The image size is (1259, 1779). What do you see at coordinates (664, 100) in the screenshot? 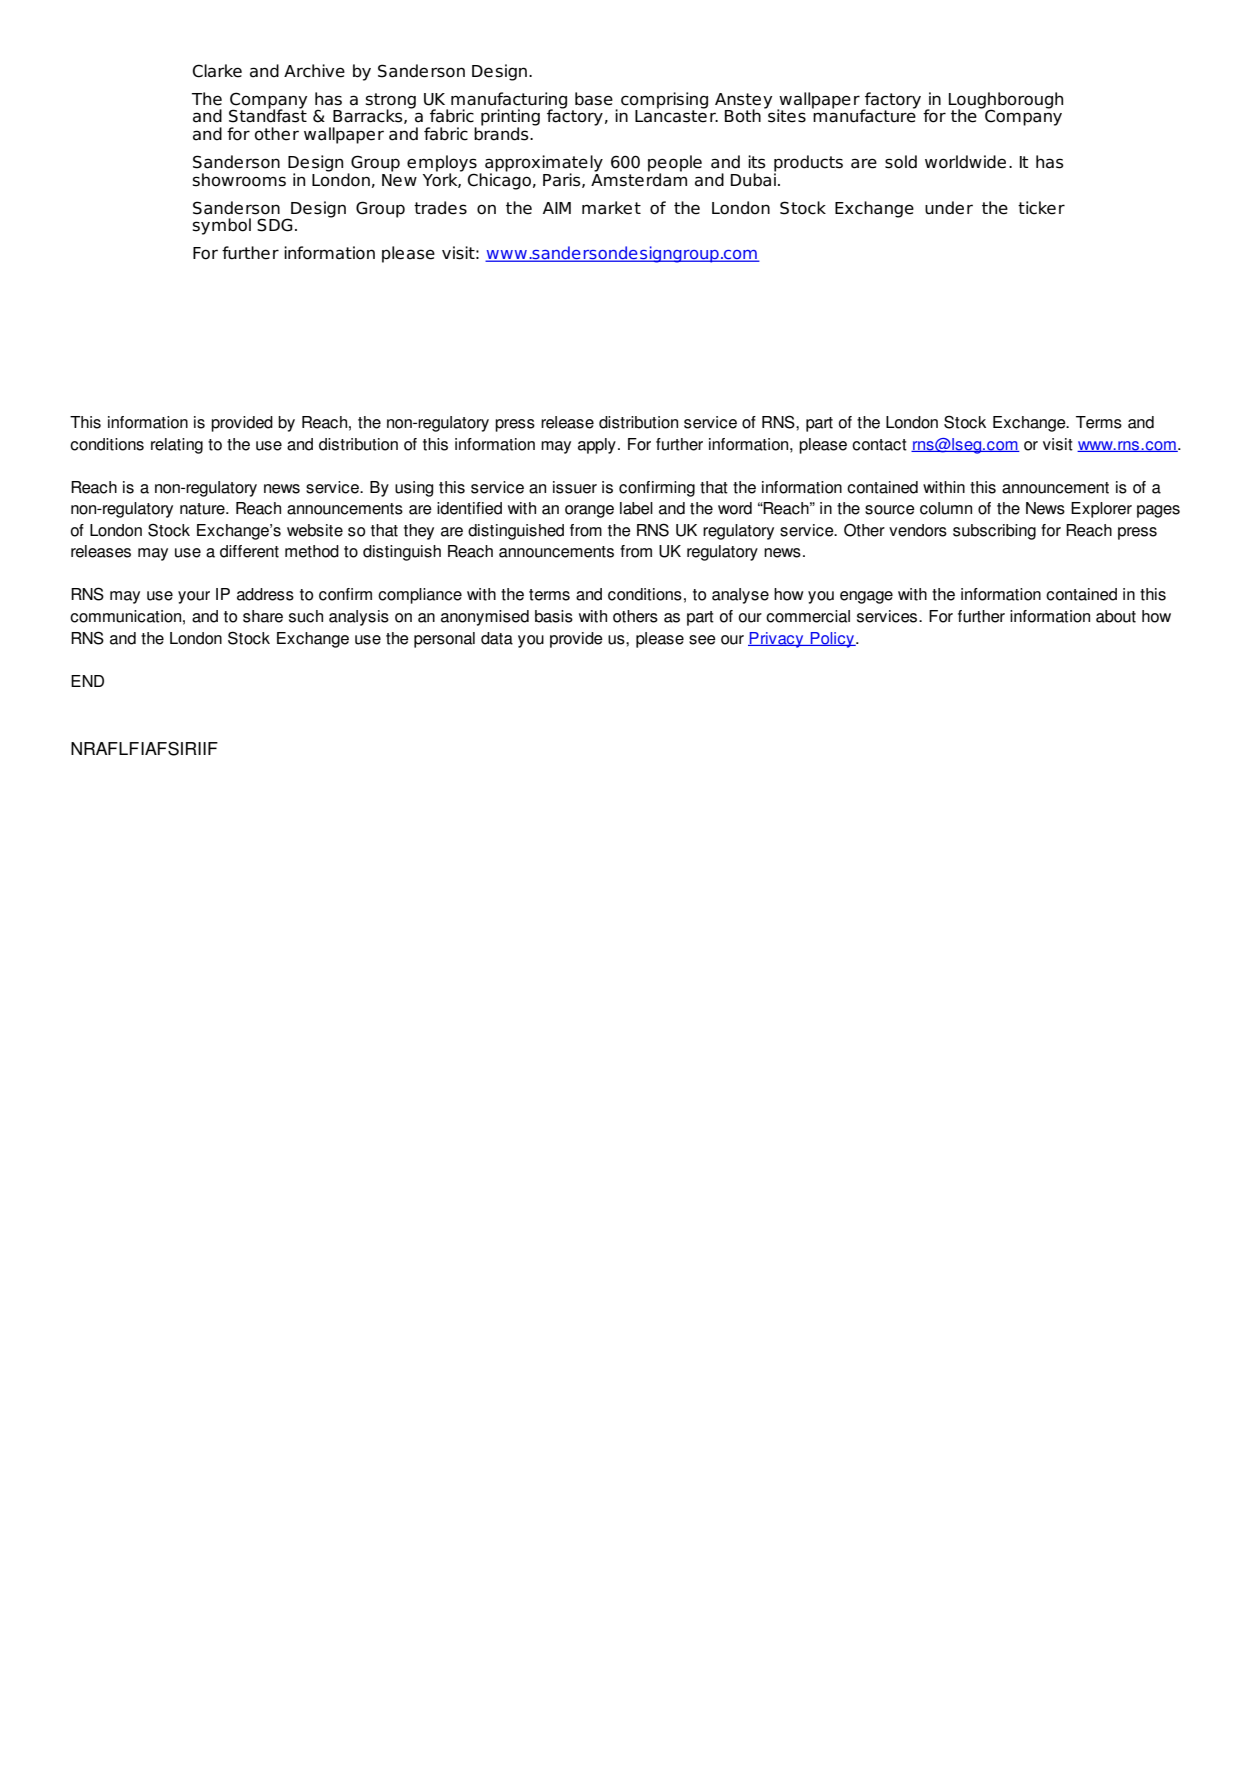
I see `comprising` at bounding box center [664, 100].
